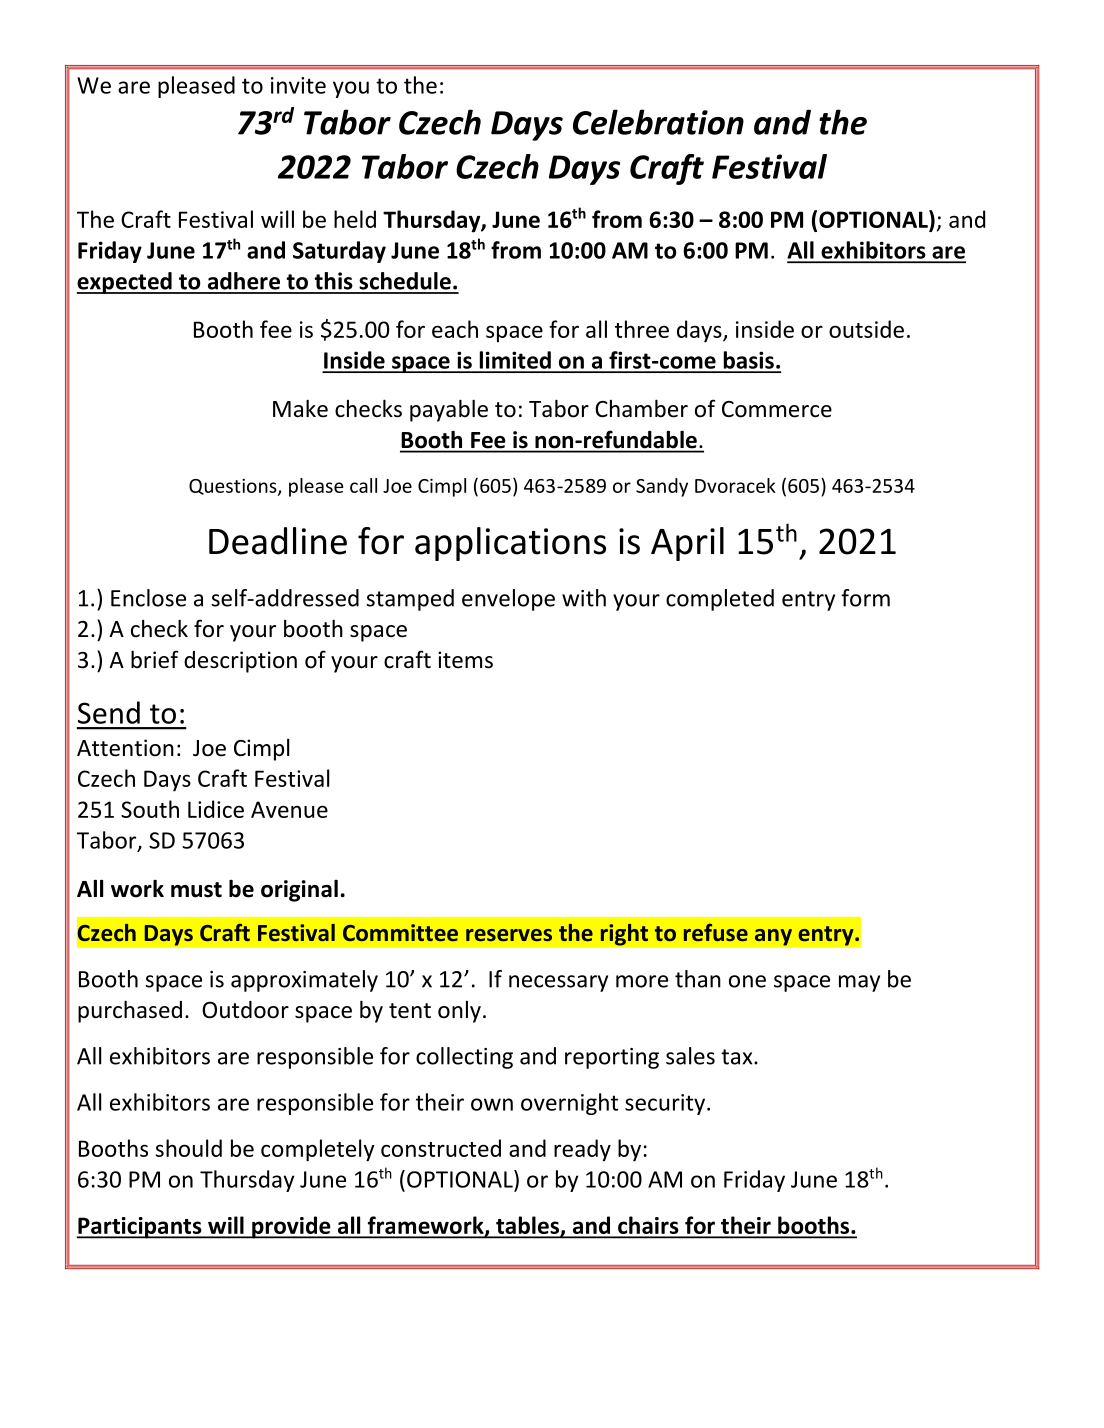 The image size is (1104, 1428). What do you see at coordinates (773, 937) in the document?
I see `any` at bounding box center [773, 937].
